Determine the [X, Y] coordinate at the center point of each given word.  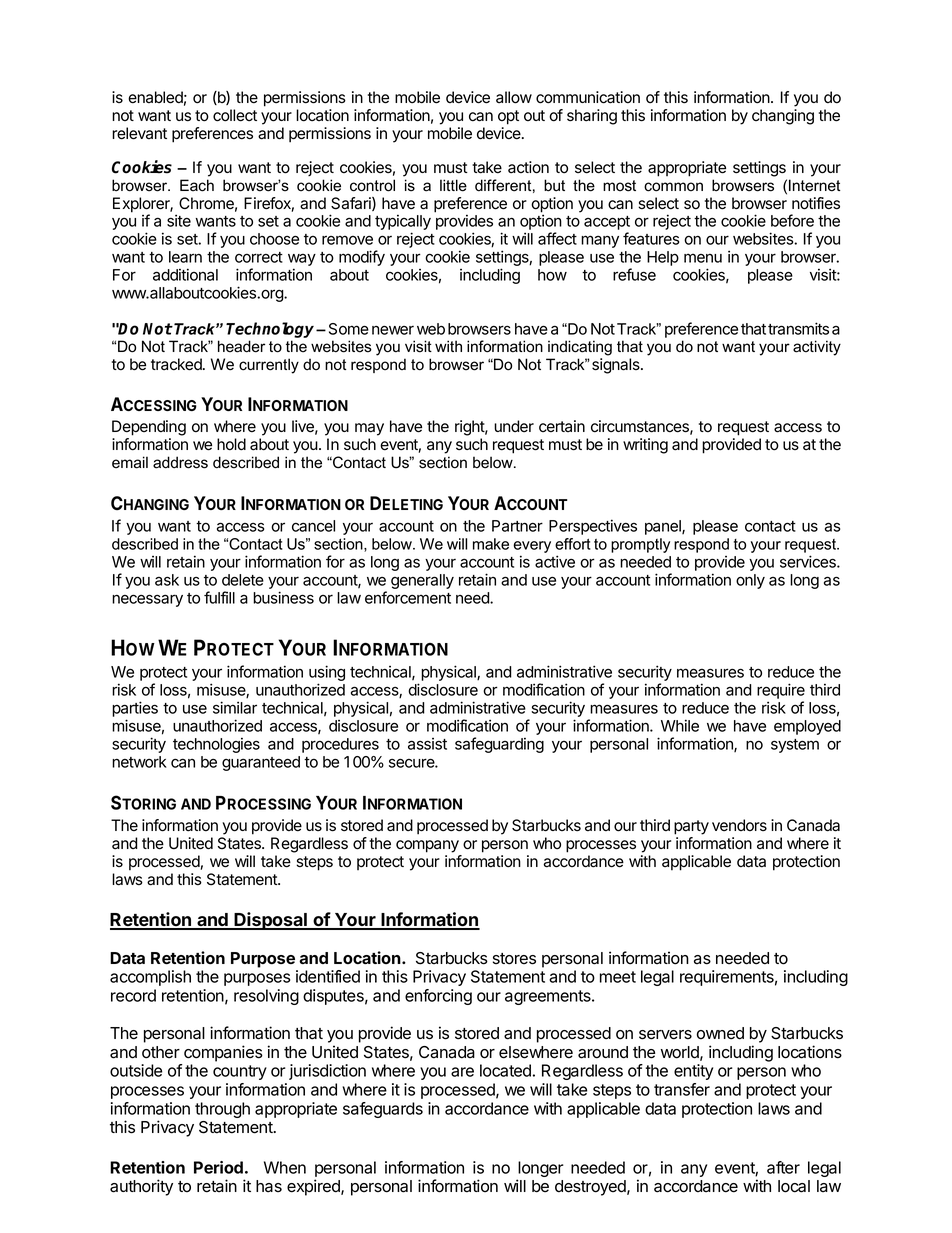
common [673, 187]
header [241, 346]
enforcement [408, 597]
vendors [739, 825]
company [427, 846]
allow [514, 97]
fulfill [219, 597]
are [462, 1072]
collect [235, 115]
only [750, 581]
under [514, 426]
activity [817, 348]
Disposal [271, 921]
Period [218, 1167]
